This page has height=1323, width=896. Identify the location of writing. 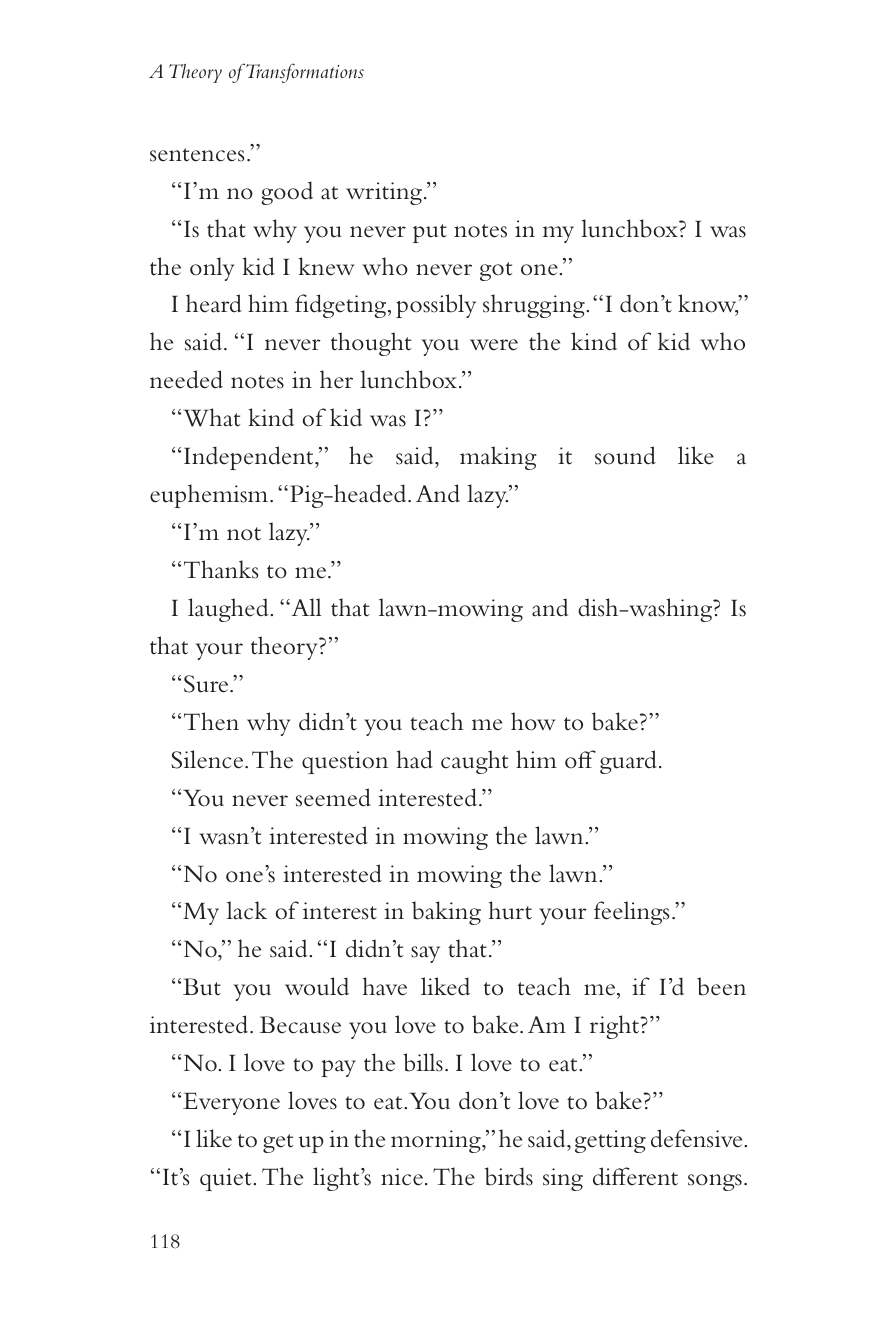
(384, 193).
